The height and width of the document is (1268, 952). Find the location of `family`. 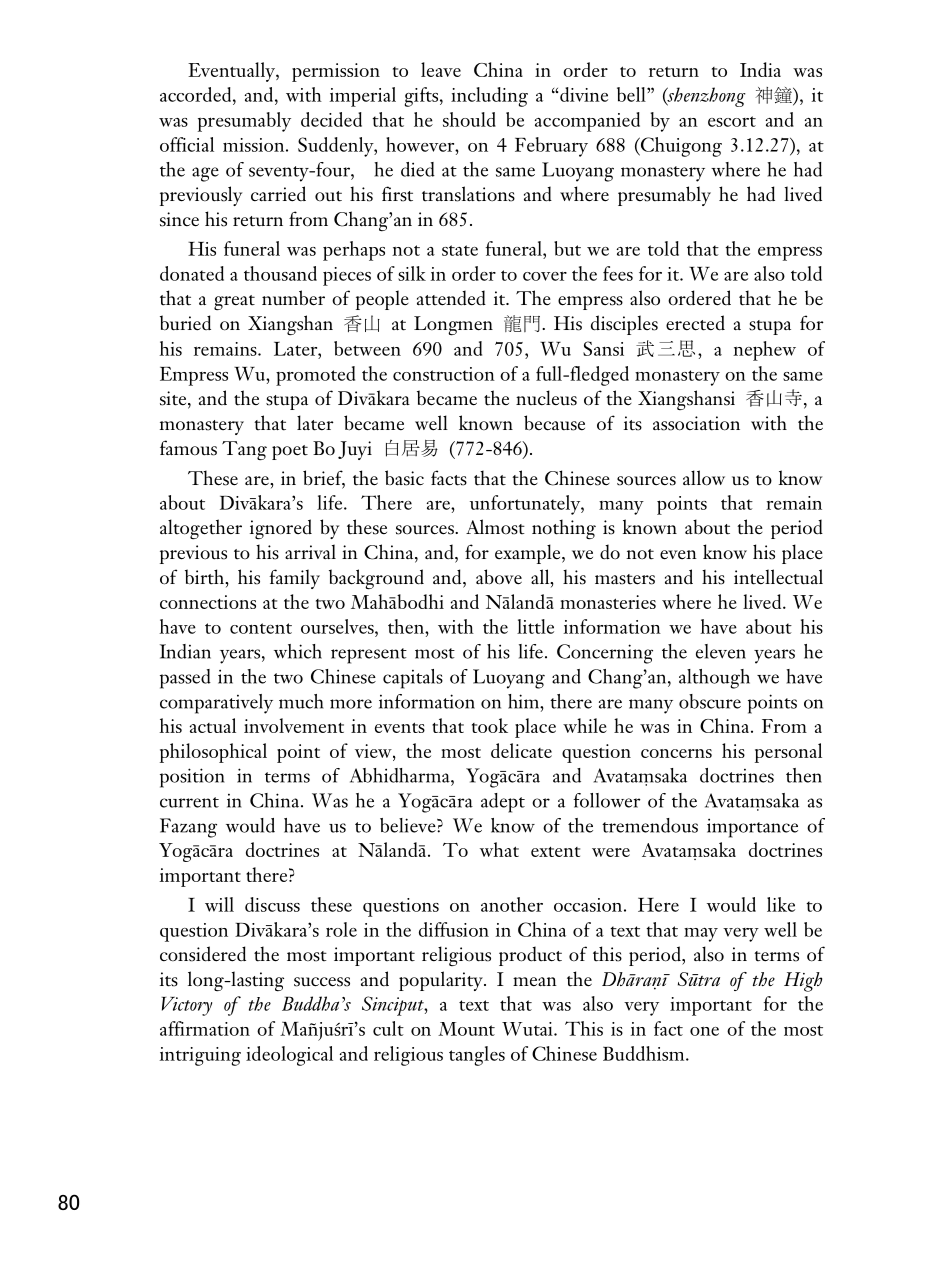

family is located at coordinates (294, 579).
